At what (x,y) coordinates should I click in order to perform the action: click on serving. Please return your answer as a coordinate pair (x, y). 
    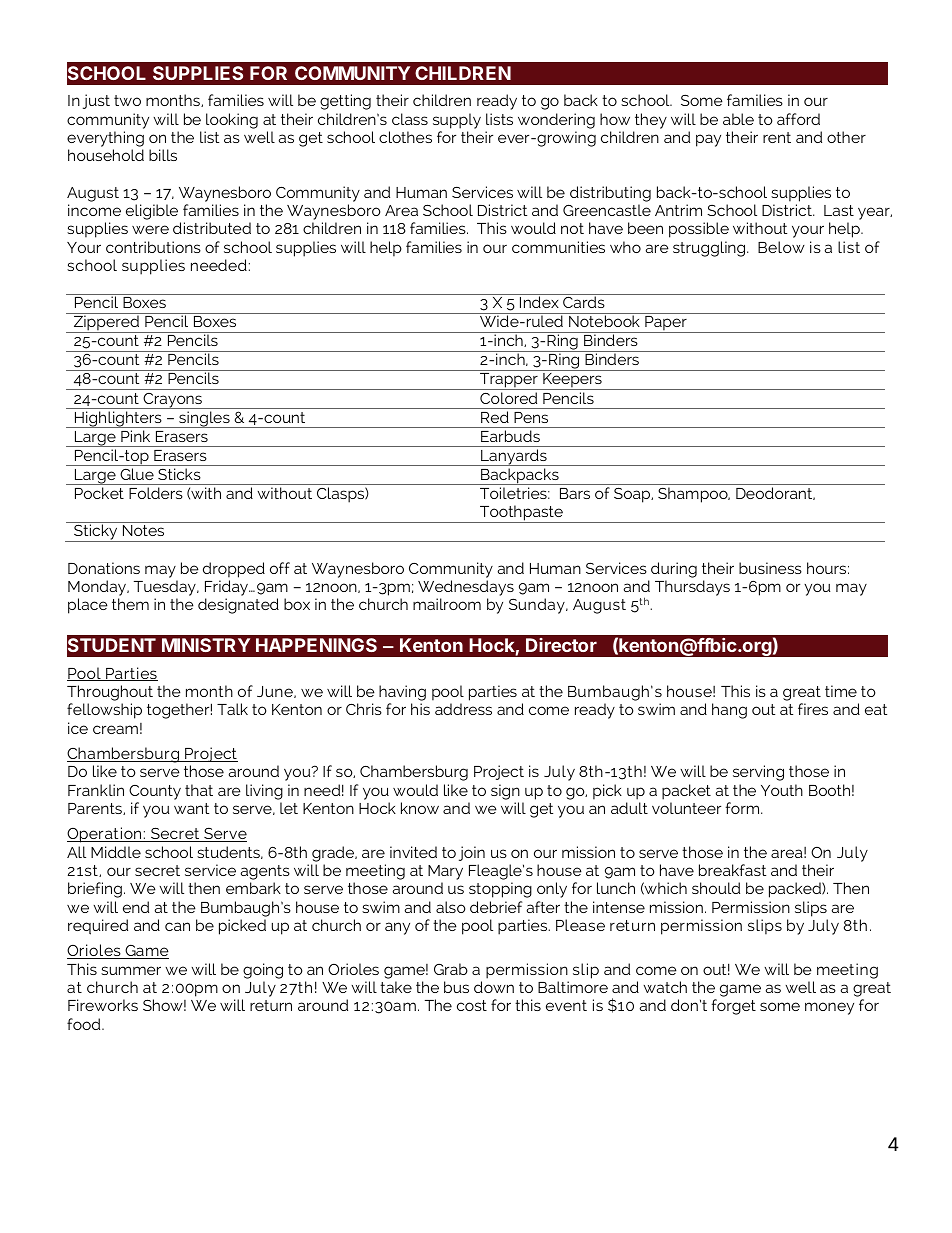
    Looking at the image, I should click on (758, 773).
